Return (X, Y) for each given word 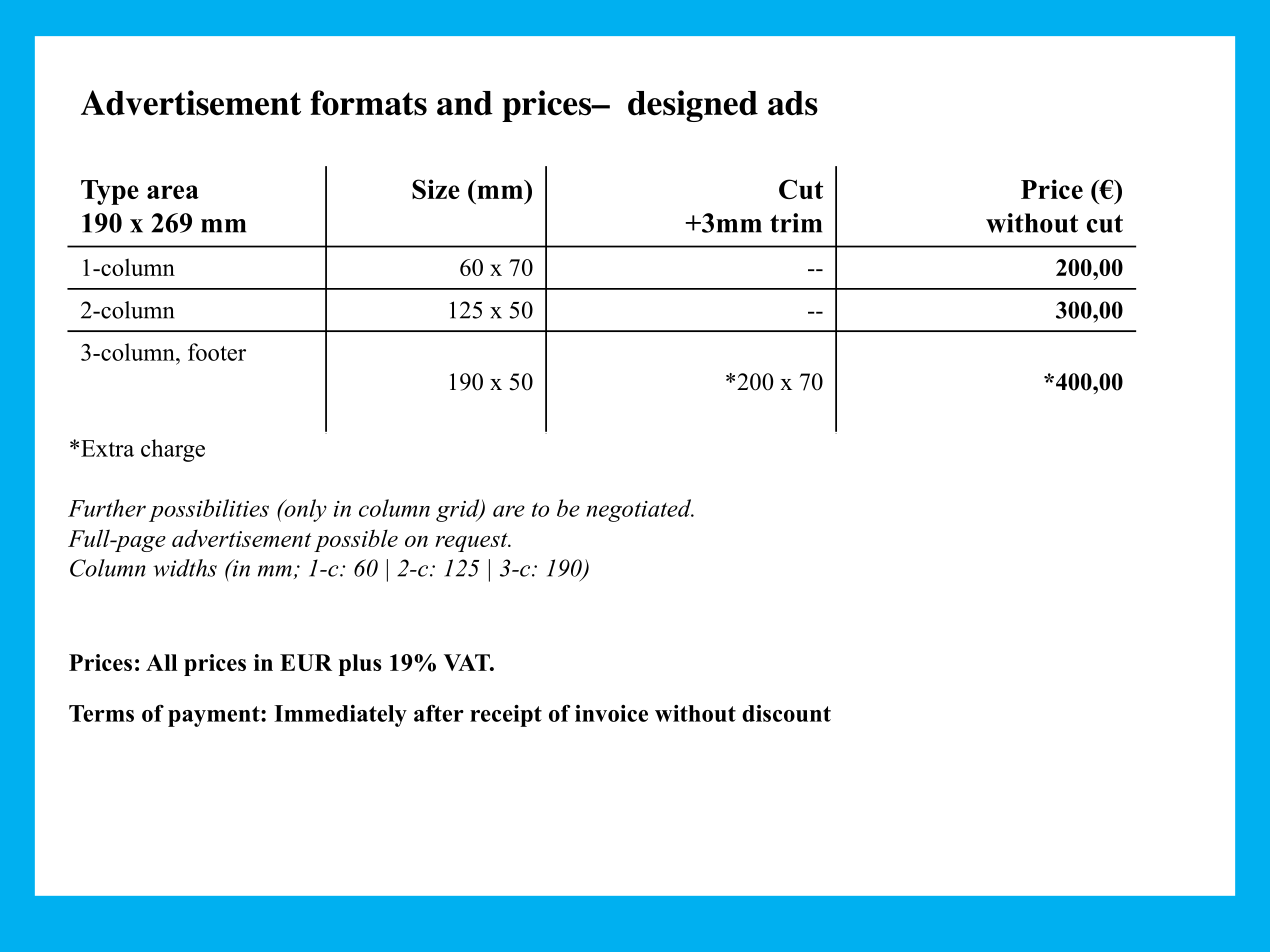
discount (786, 713)
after (439, 713)
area (173, 192)
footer (217, 352)
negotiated (640, 510)
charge (173, 450)
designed (693, 106)
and (465, 103)
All (161, 662)
